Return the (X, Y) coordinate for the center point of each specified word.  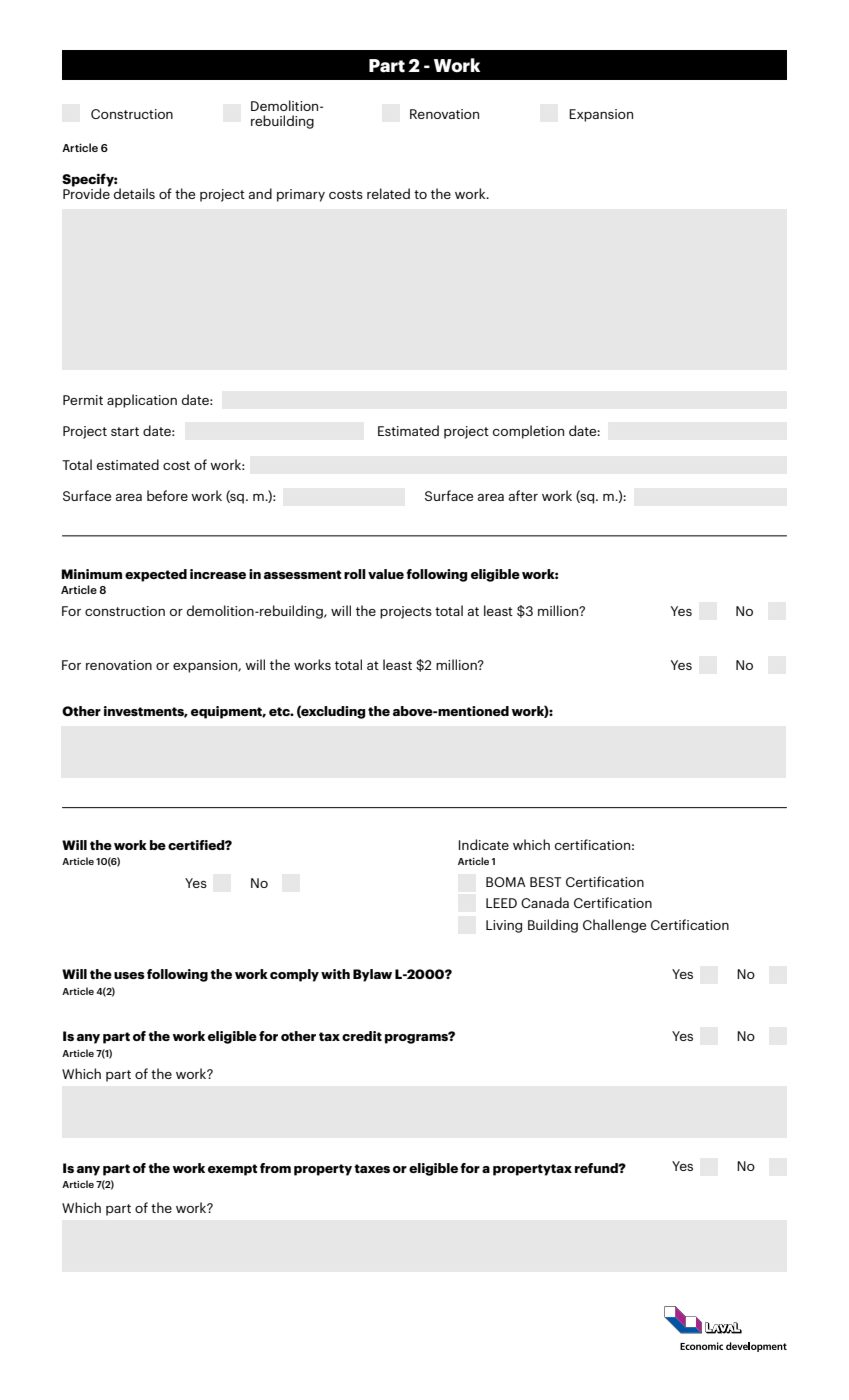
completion (528, 432)
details (134, 193)
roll (355, 574)
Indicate (484, 844)
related (388, 193)
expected (156, 575)
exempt (233, 1170)
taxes (372, 1168)
